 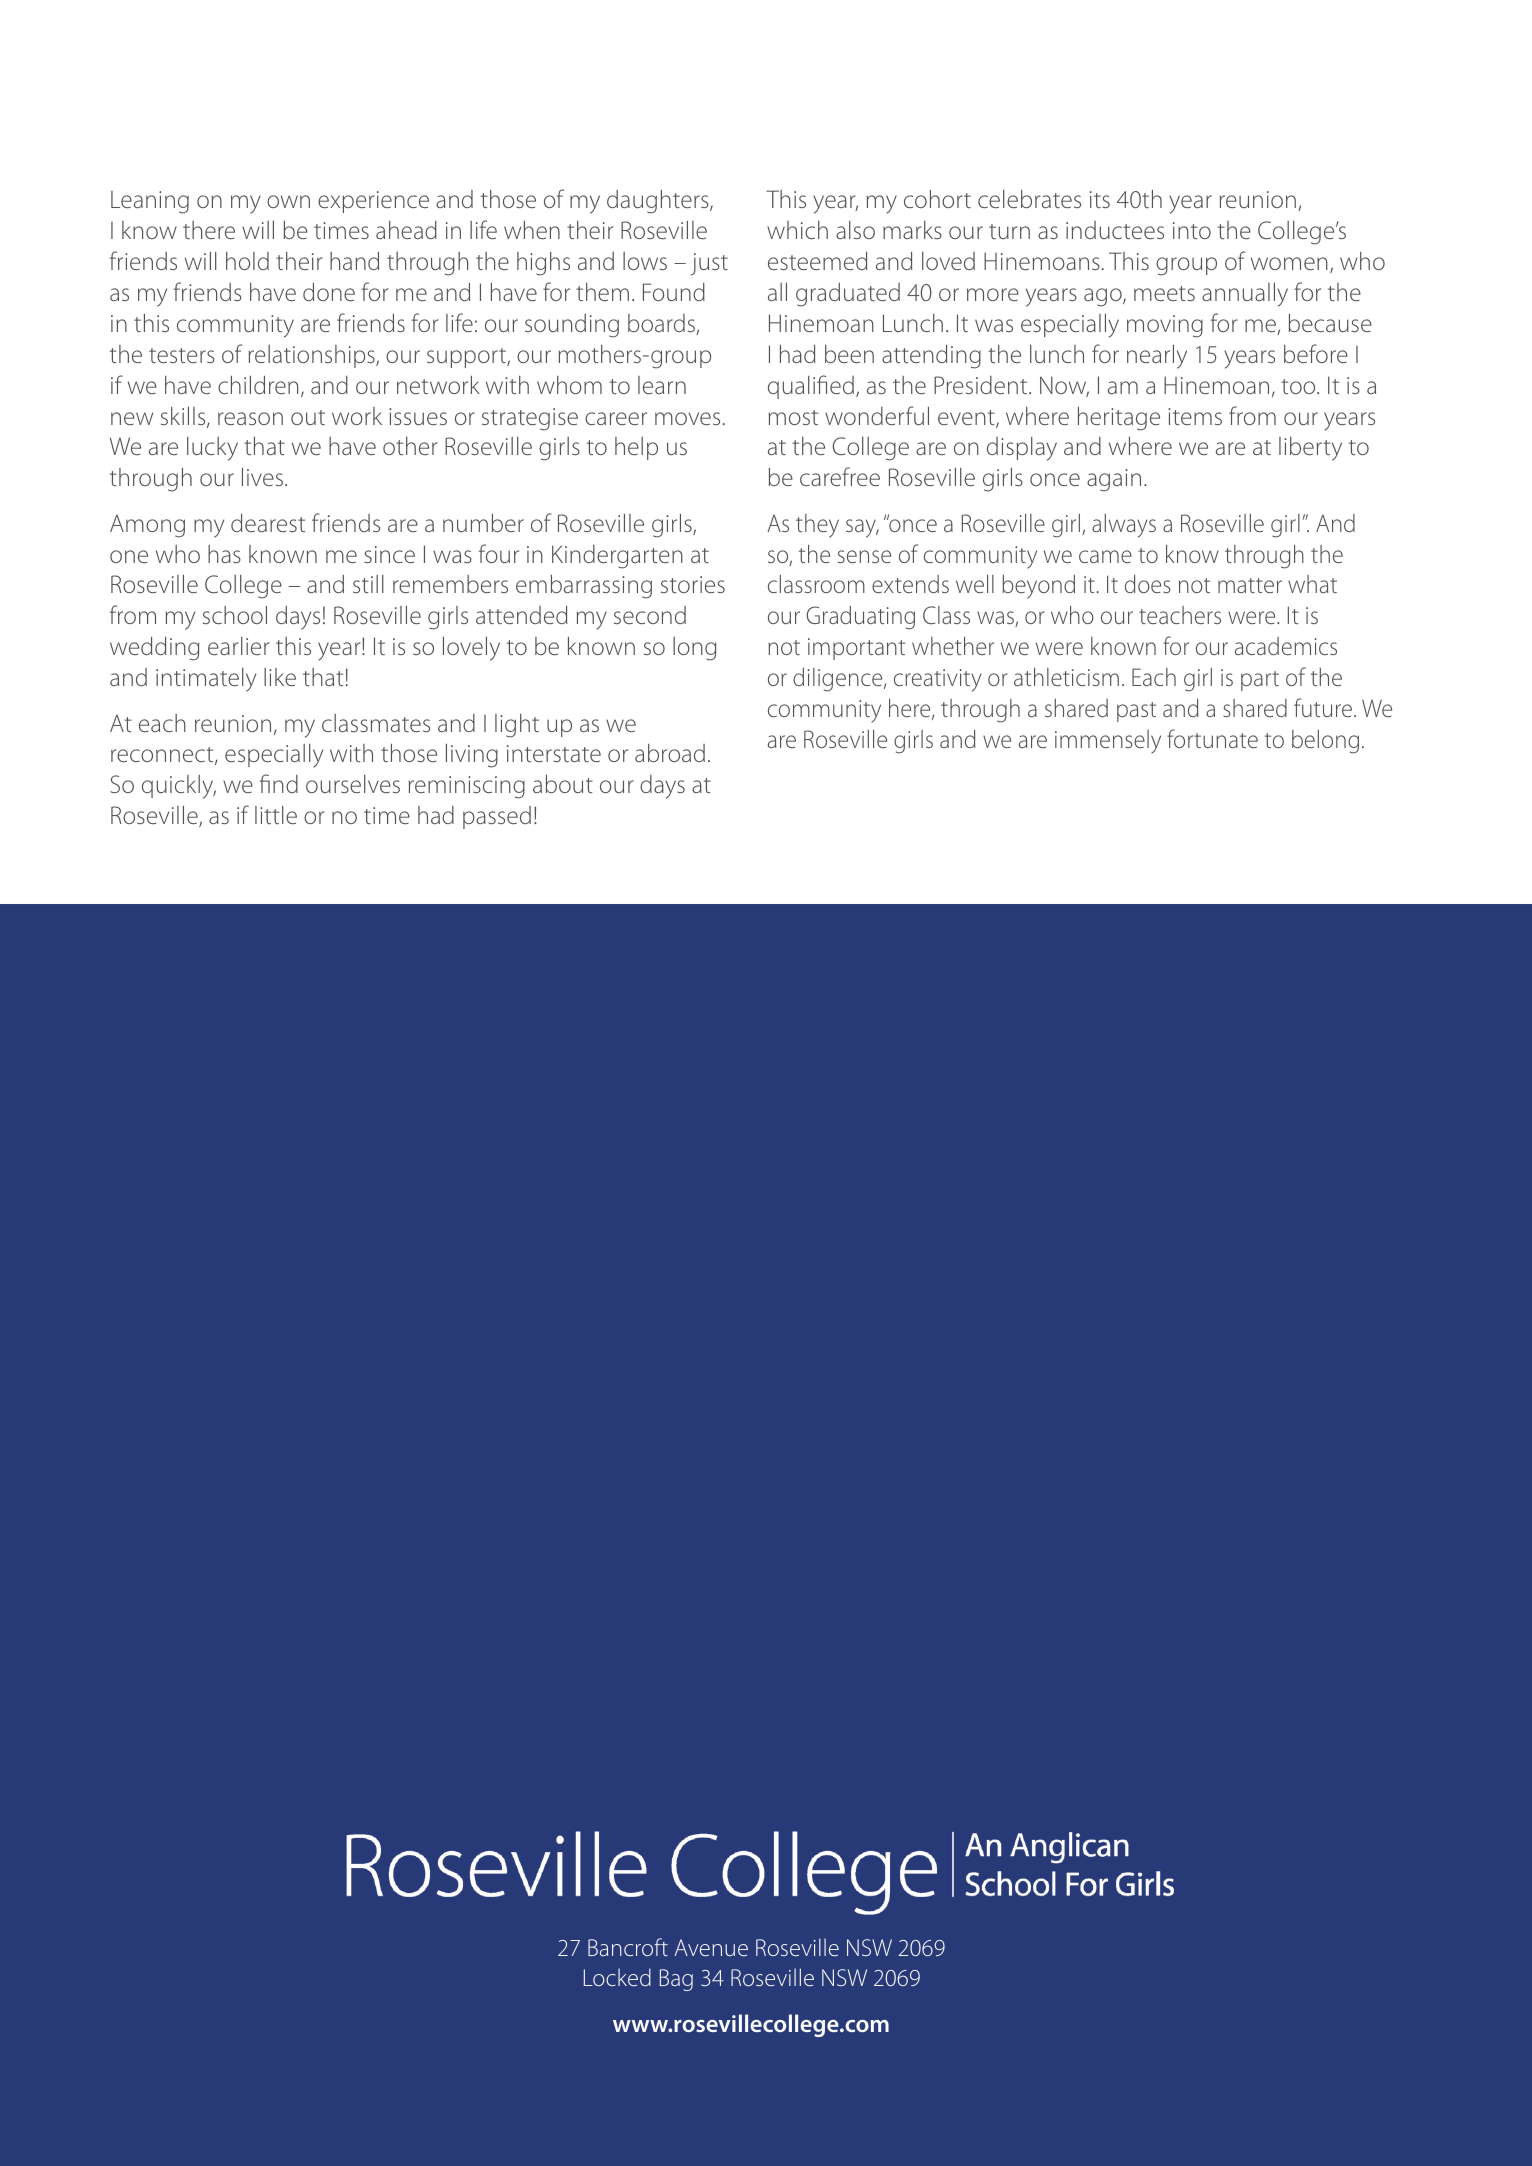 I want to click on hold, so click(x=247, y=261).
